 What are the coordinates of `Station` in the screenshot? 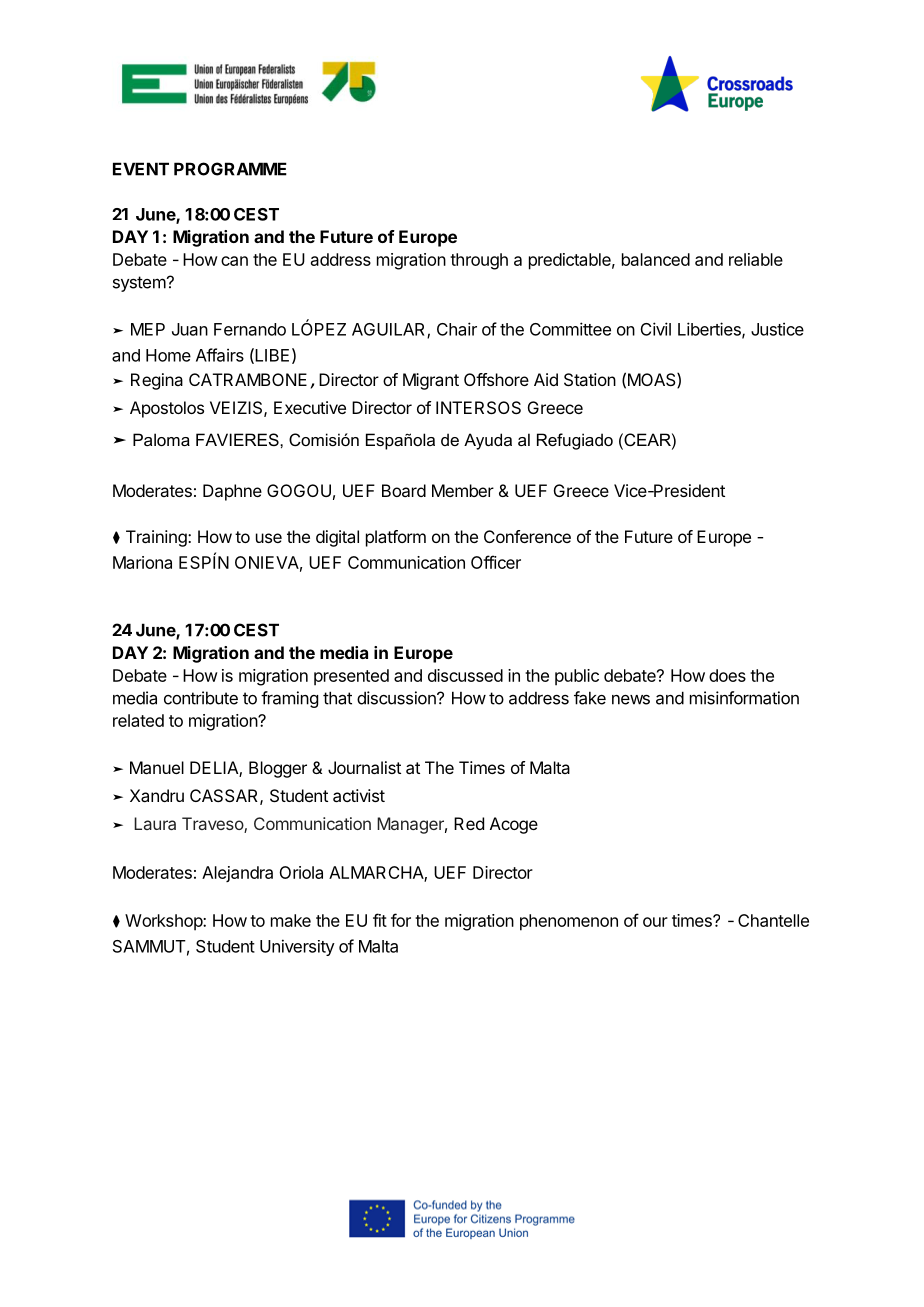 It's located at (590, 379).
